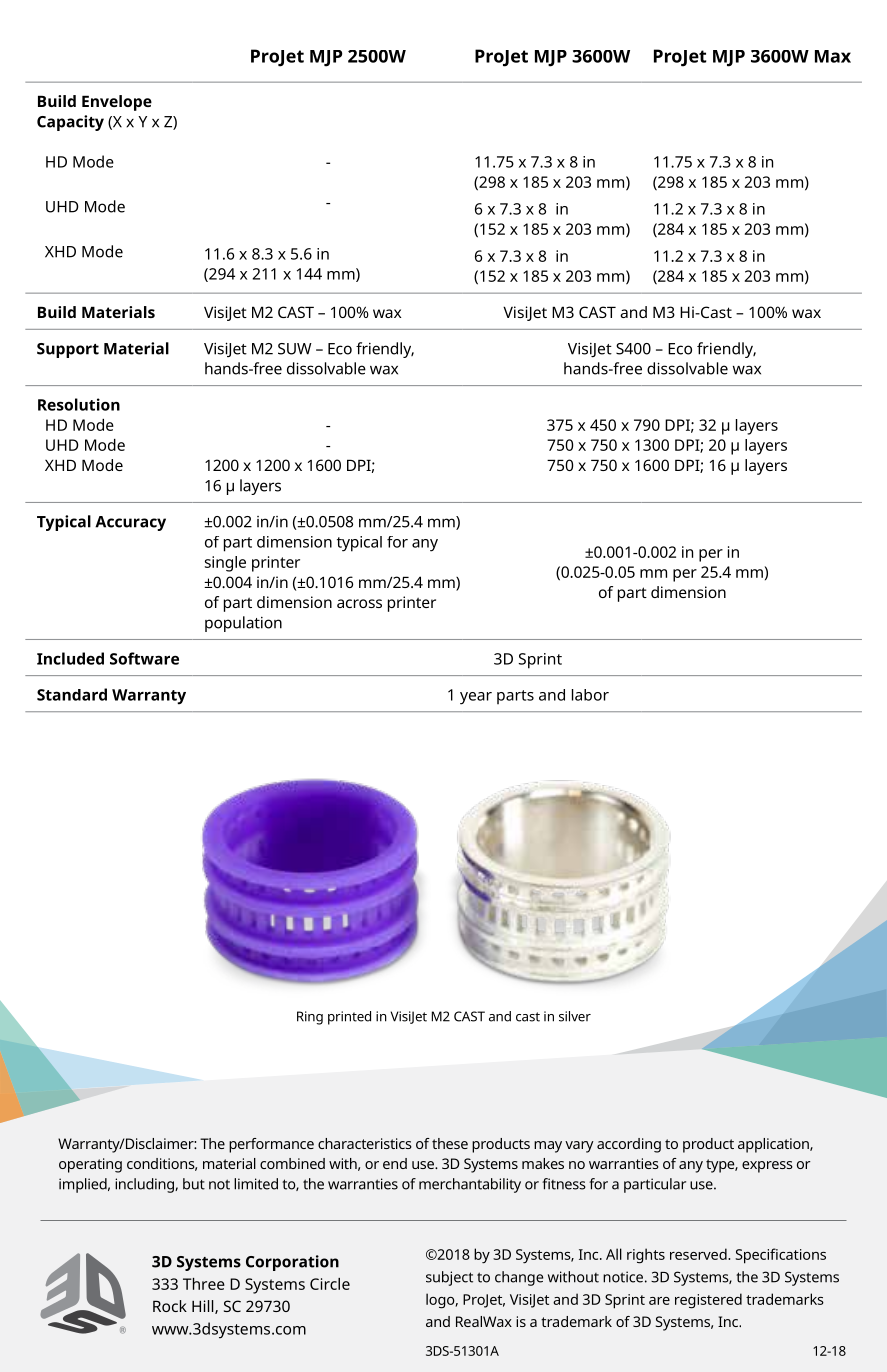 The width and height of the screenshot is (887, 1372). I want to click on subject, so click(449, 1278).
